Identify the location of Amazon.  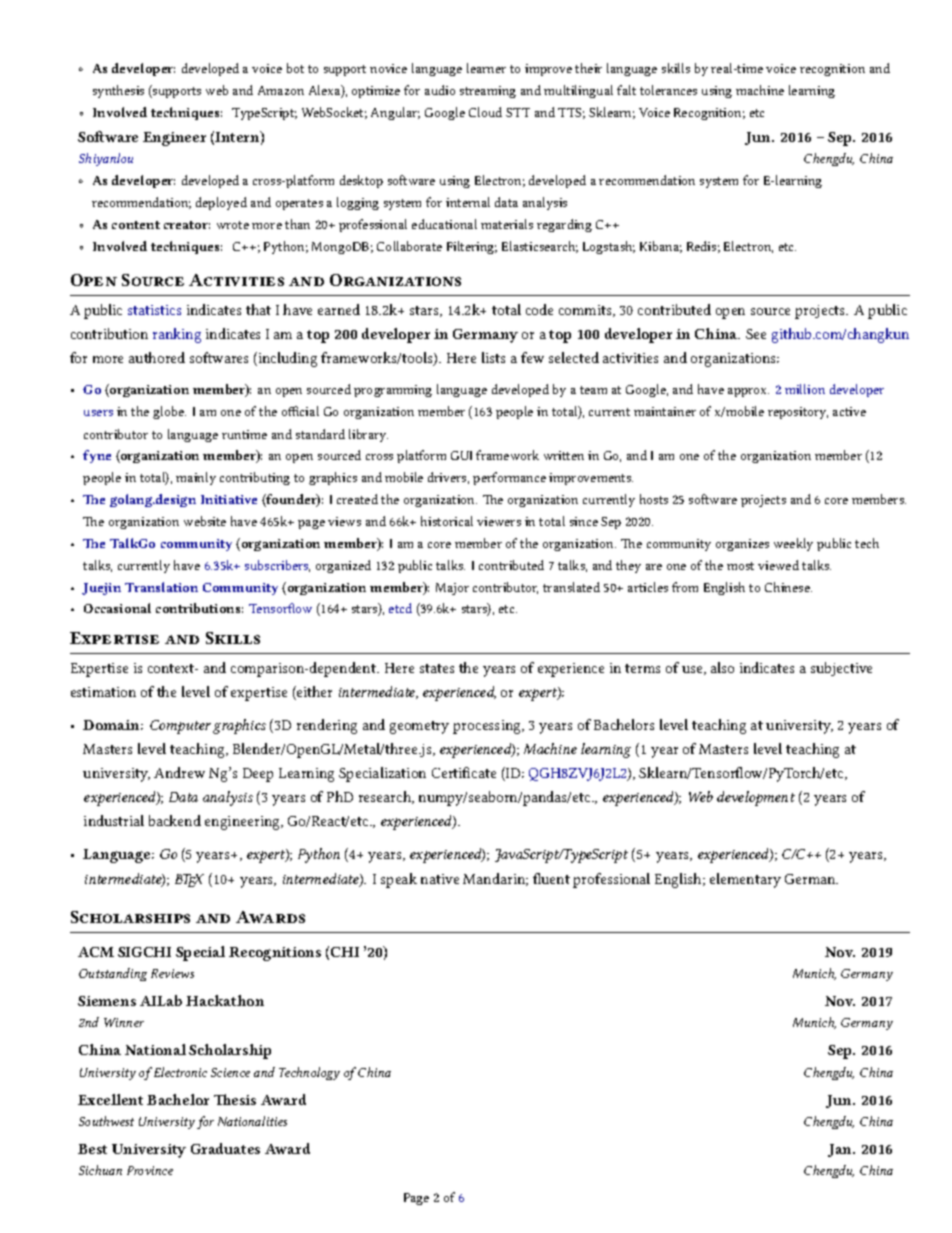
(281, 90).
